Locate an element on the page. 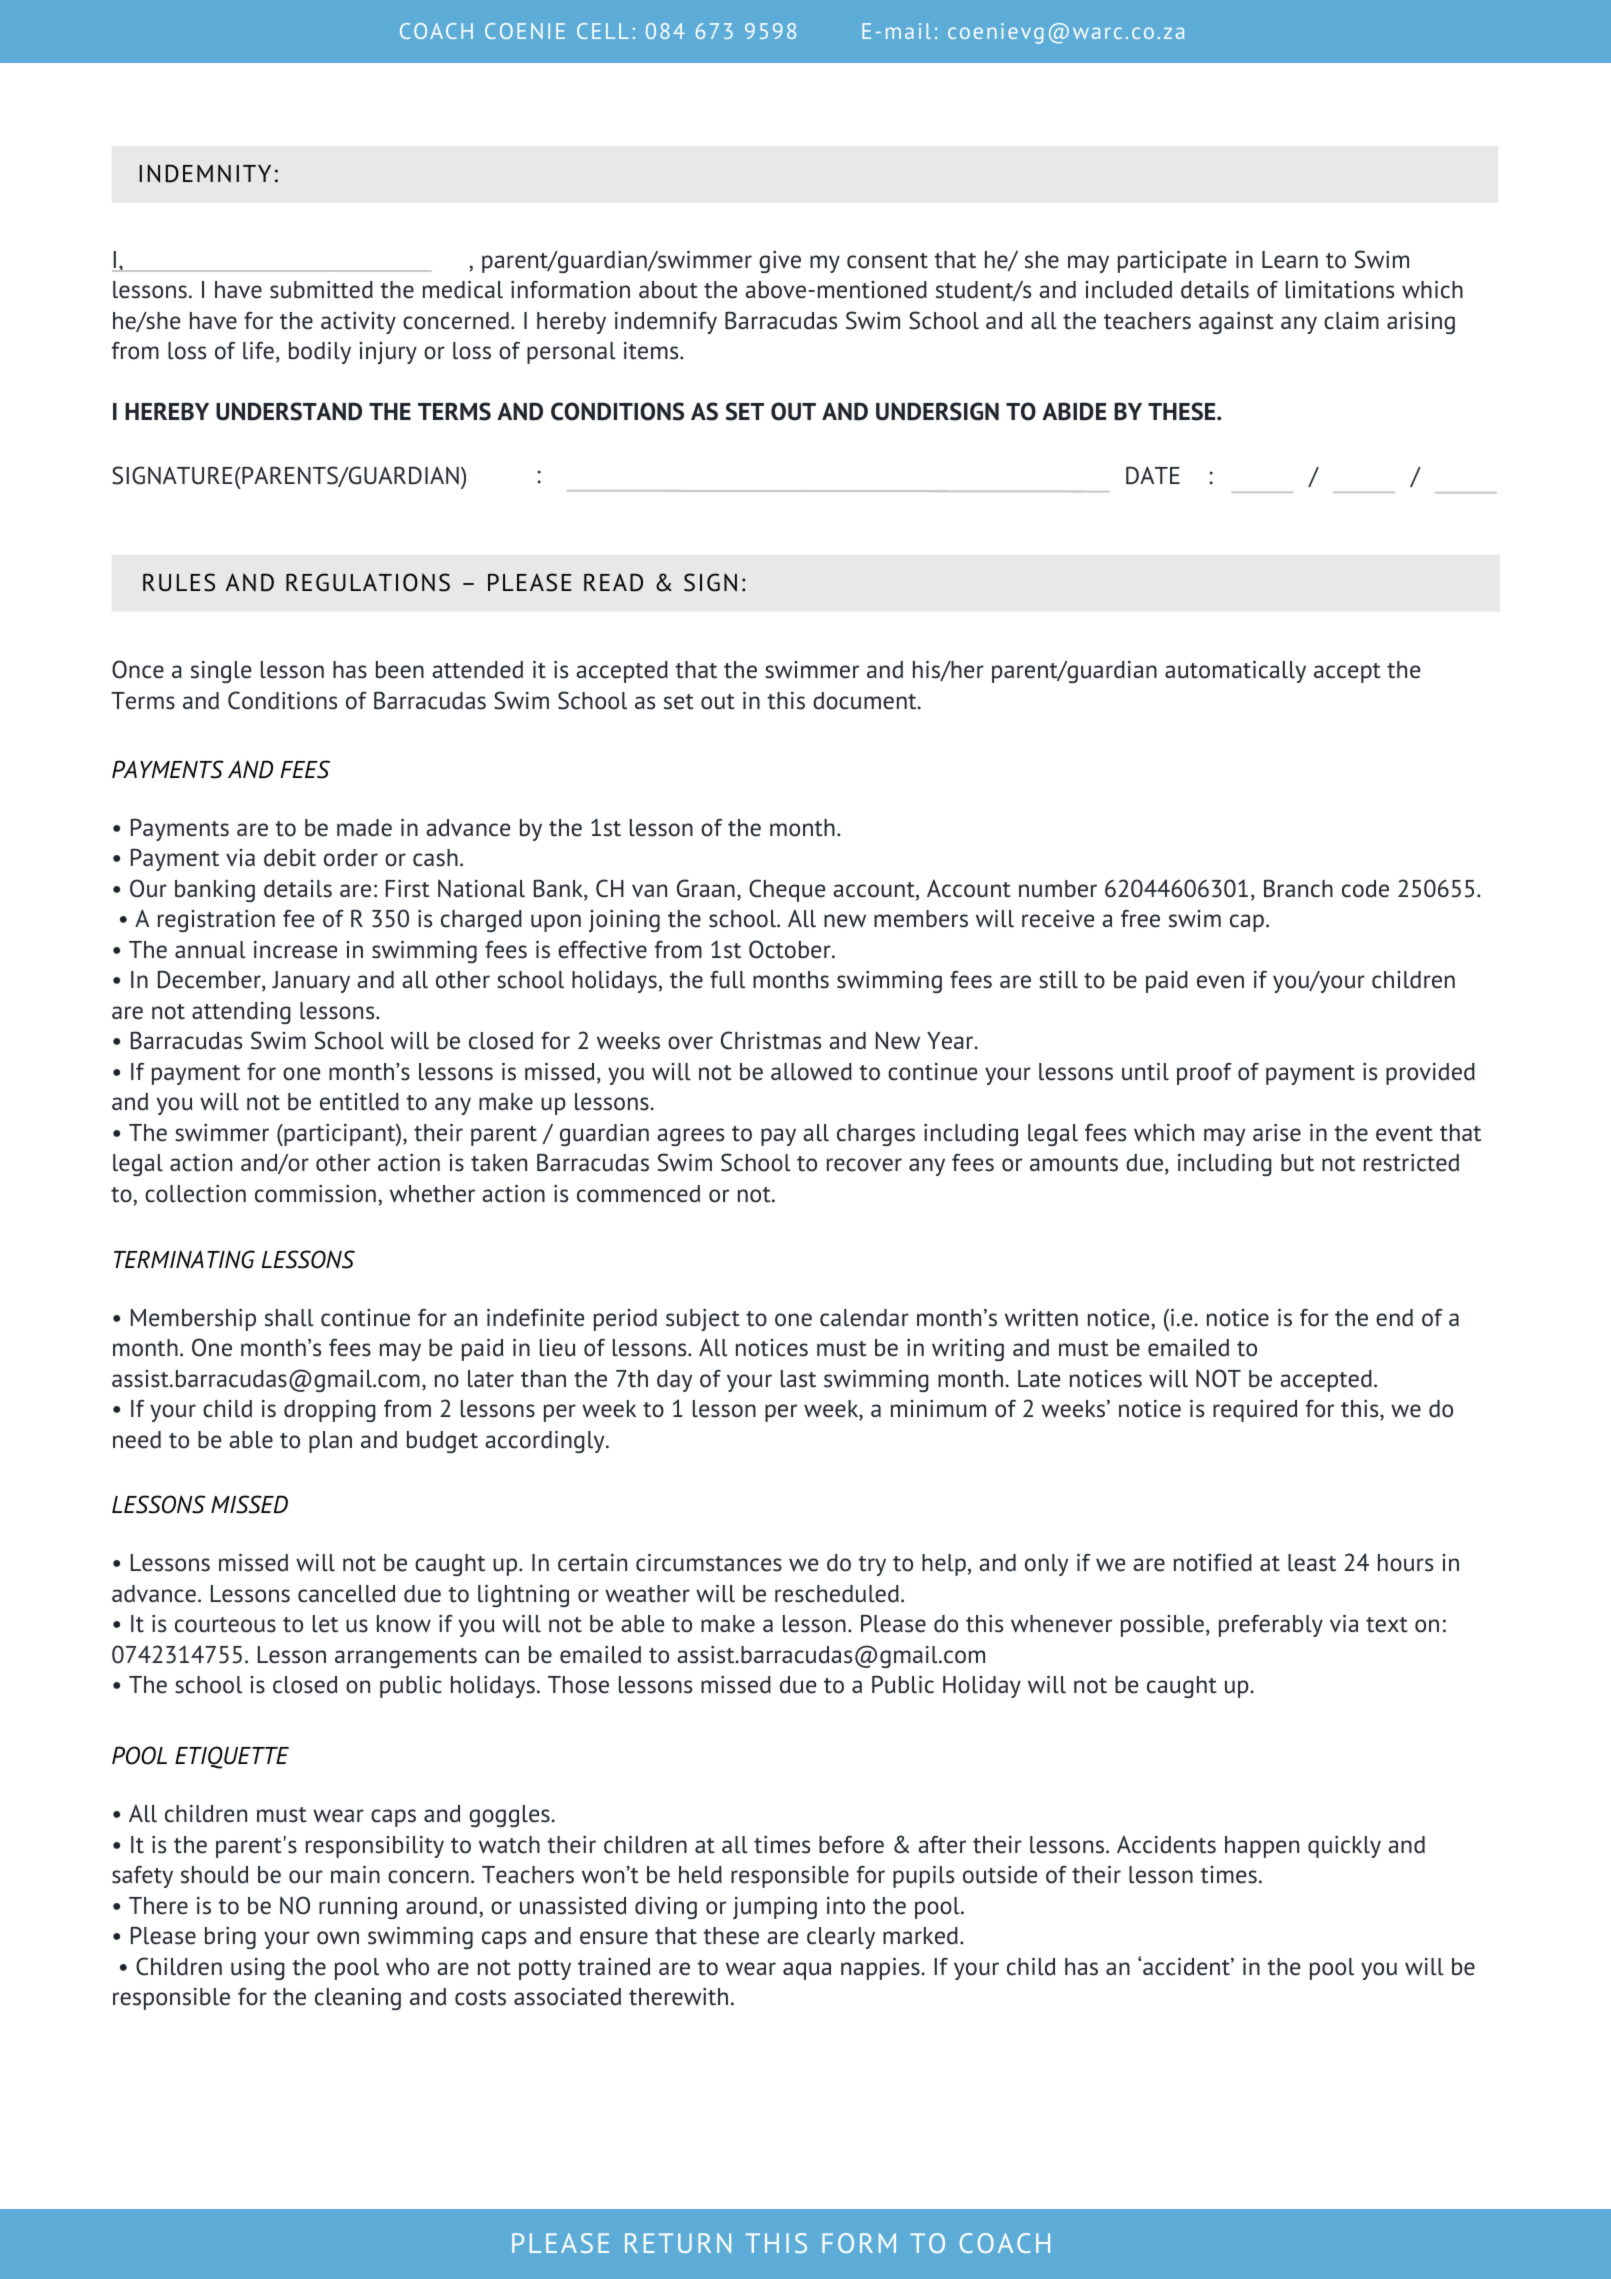 Image resolution: width=1611 pixels, height=2279 pixels. submitted is located at coordinates (321, 290).
